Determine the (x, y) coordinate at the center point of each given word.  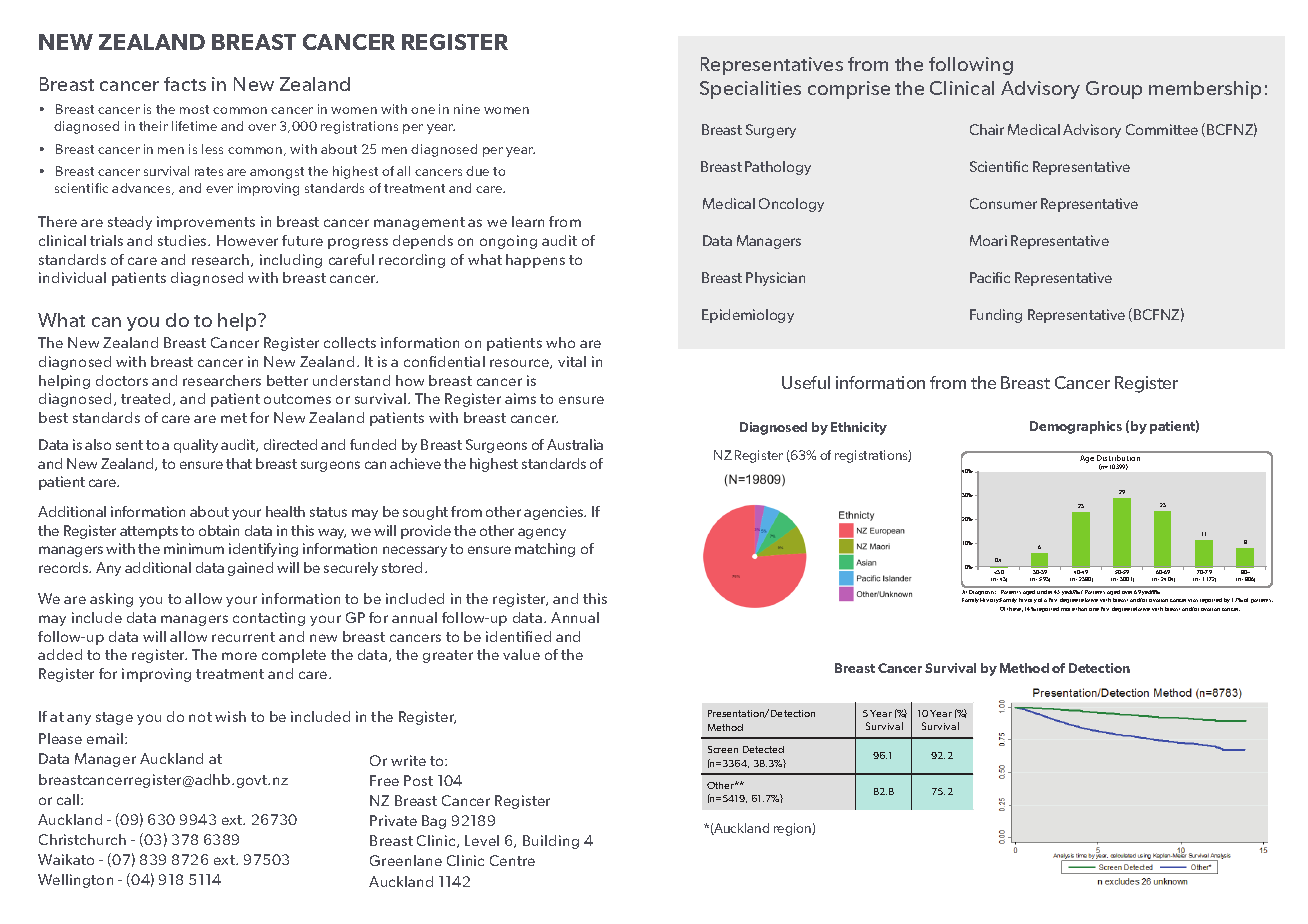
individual (72, 277)
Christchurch (82, 839)
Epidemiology (748, 316)
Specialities (750, 90)
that (239, 463)
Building (551, 842)
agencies (555, 513)
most (194, 109)
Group (1114, 90)
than (1081, 609)
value (521, 654)
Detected (763, 749)
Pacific (990, 277)
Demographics (1076, 427)
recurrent (243, 637)
